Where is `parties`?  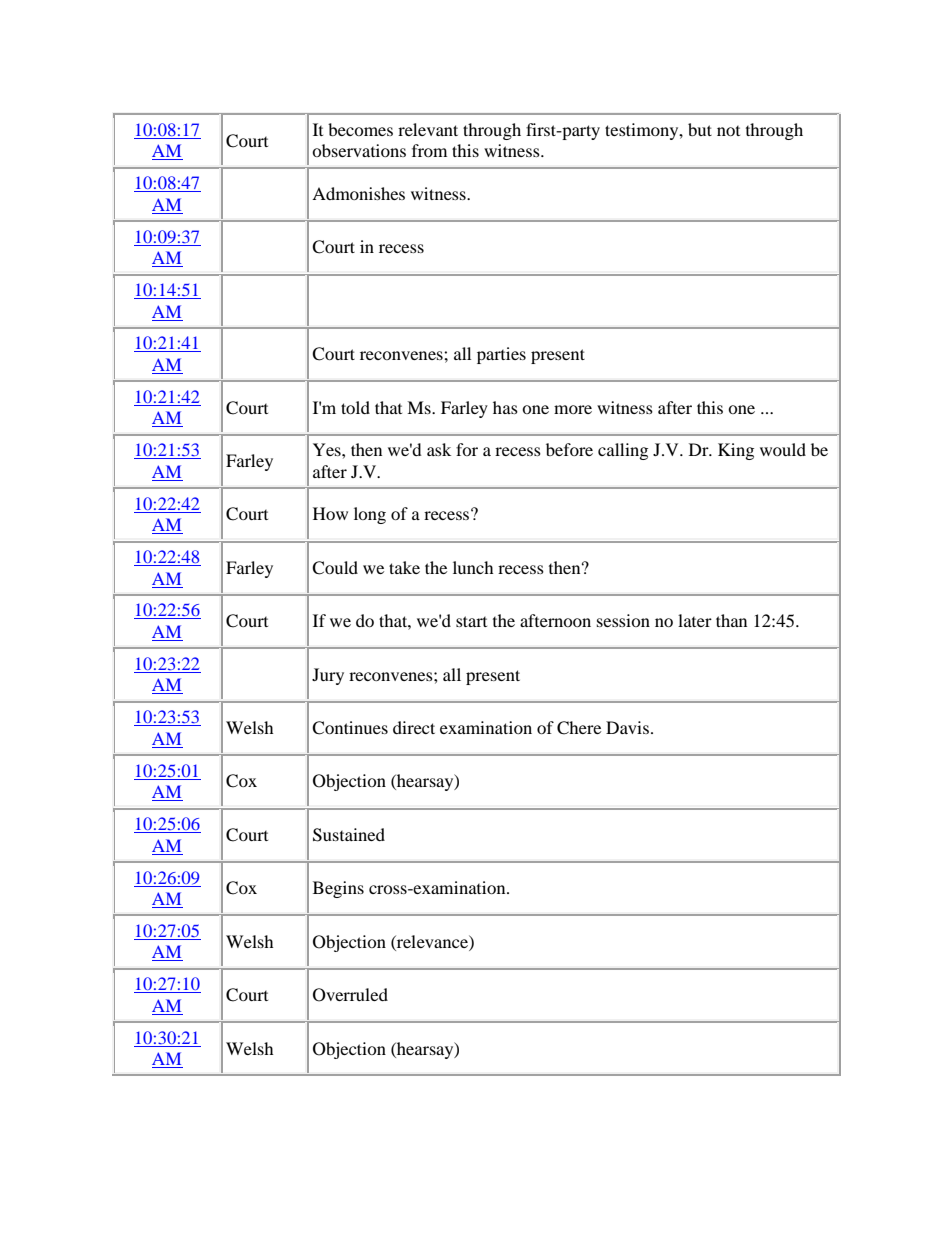 parties is located at coordinates (501, 355).
